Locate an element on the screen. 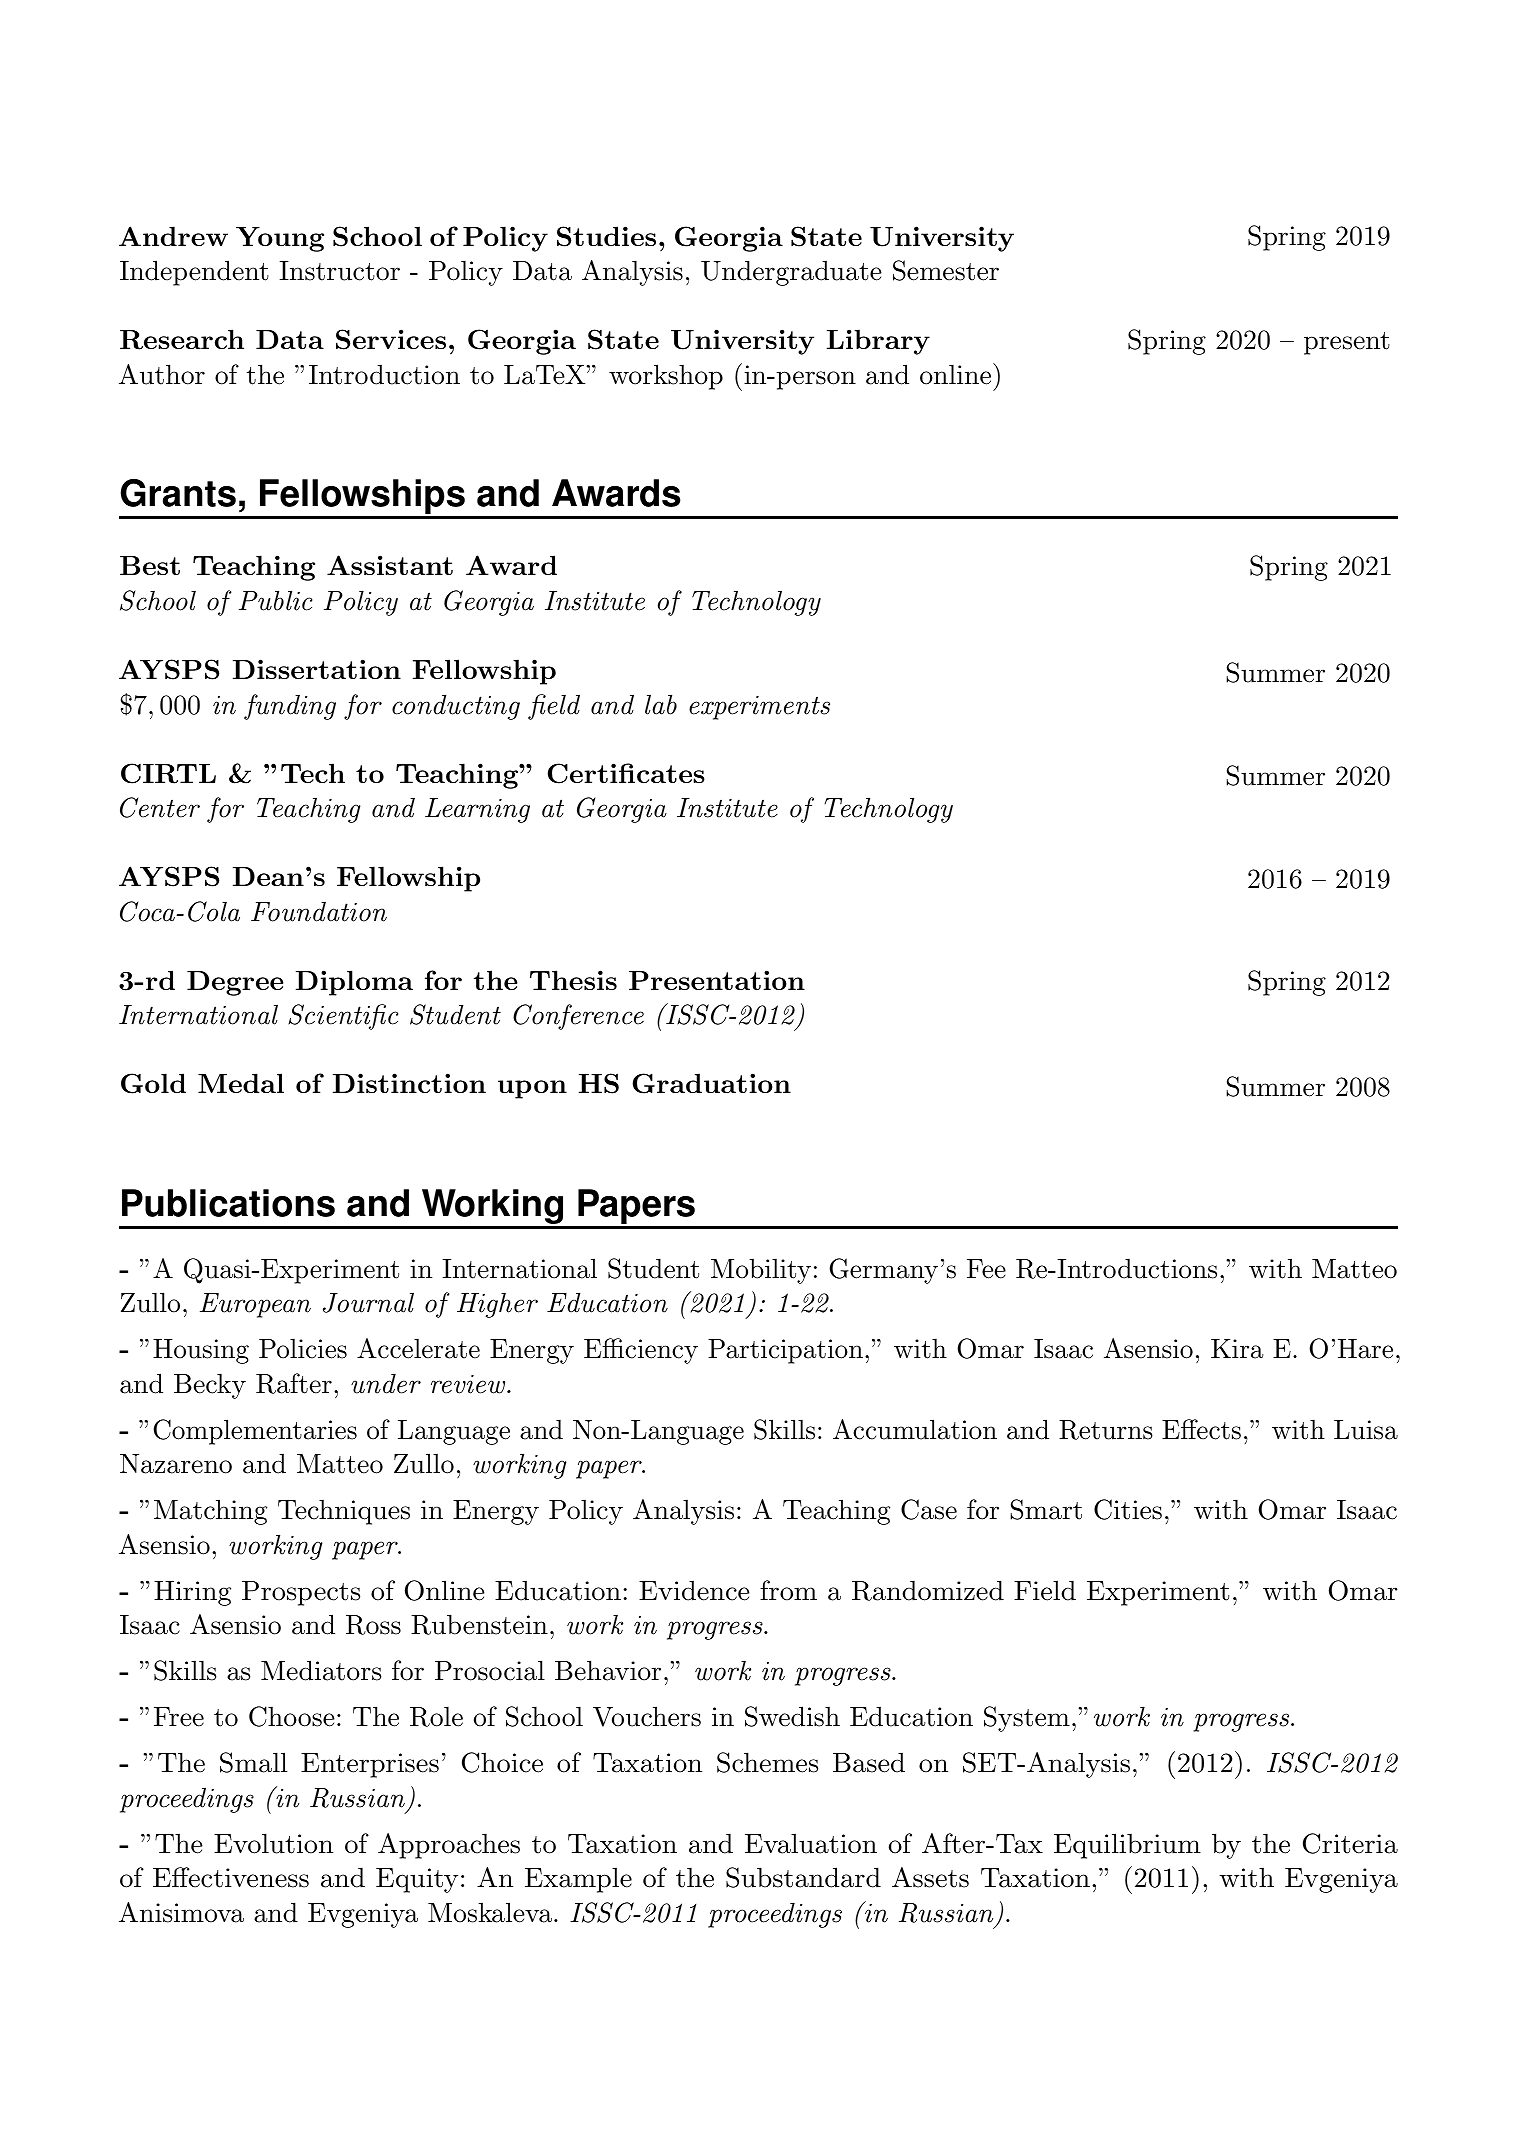 This screenshot has height=2146, width=1517. Kira is located at coordinates (1237, 1349).
